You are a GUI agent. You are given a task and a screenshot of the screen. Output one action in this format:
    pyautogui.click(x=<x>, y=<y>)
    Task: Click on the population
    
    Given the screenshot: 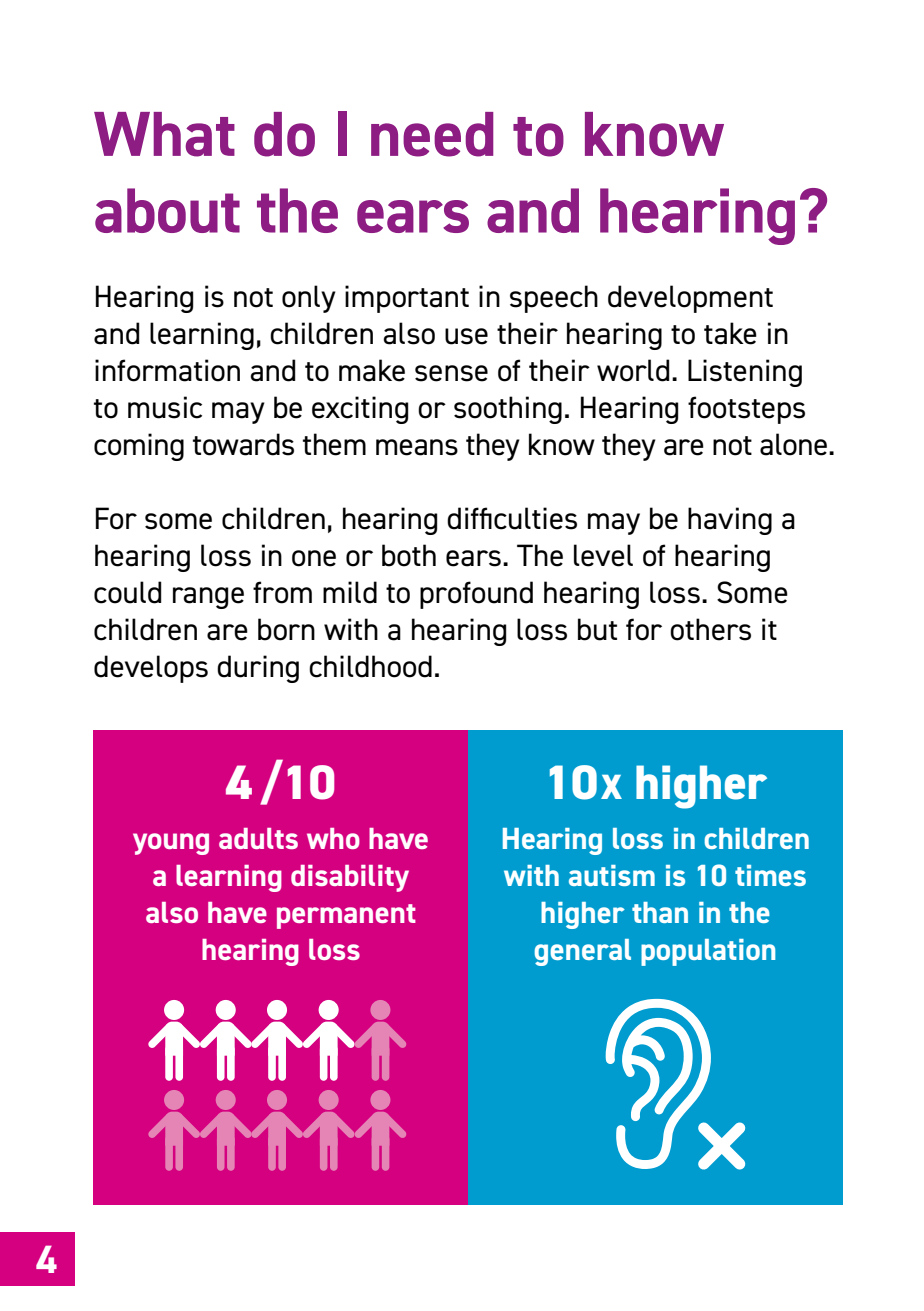 What is the action you would take?
    pyautogui.click(x=708, y=952)
